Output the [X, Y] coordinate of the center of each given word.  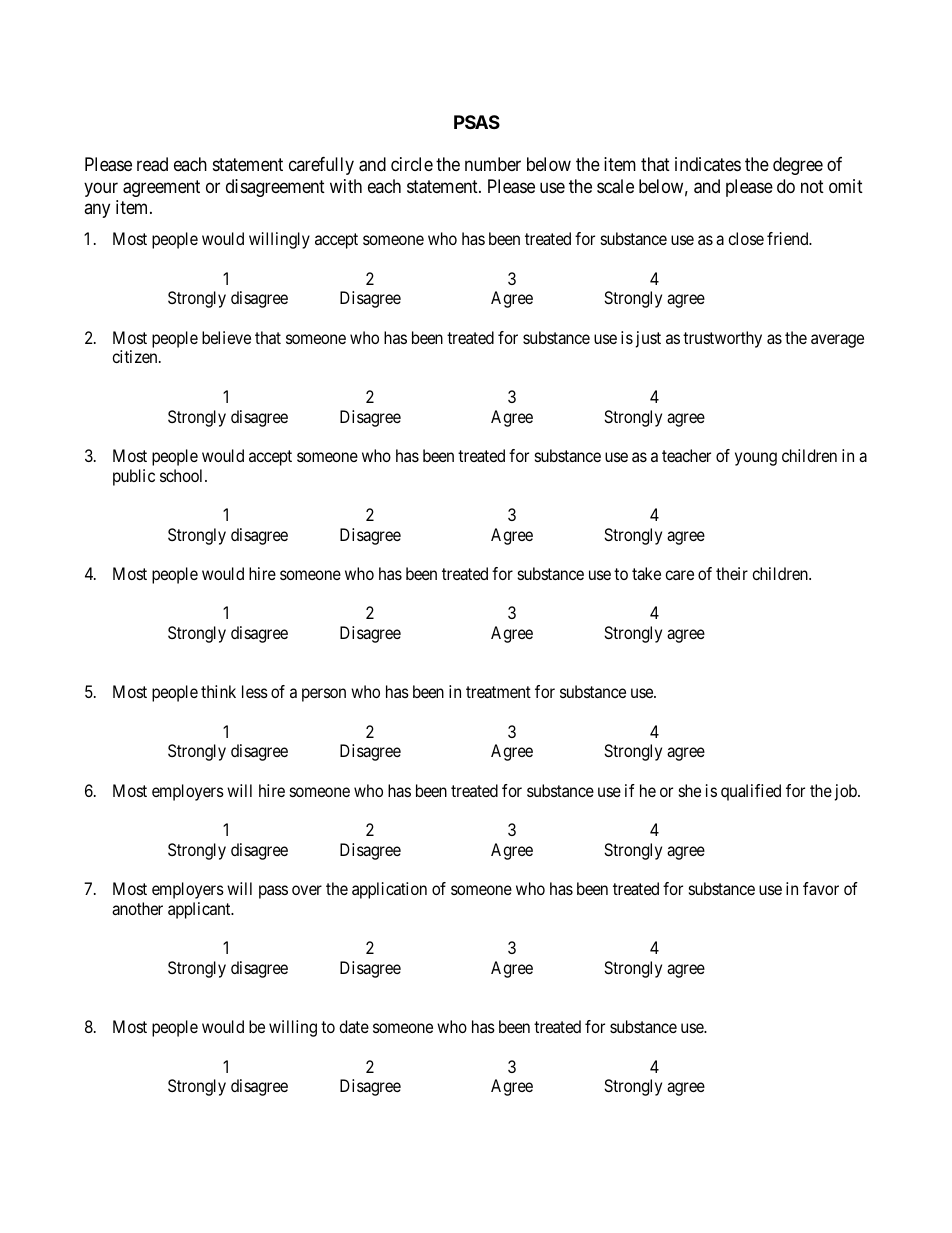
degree [798, 166]
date [354, 1026]
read [152, 164]
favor [821, 888]
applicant [200, 910]
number [493, 164]
